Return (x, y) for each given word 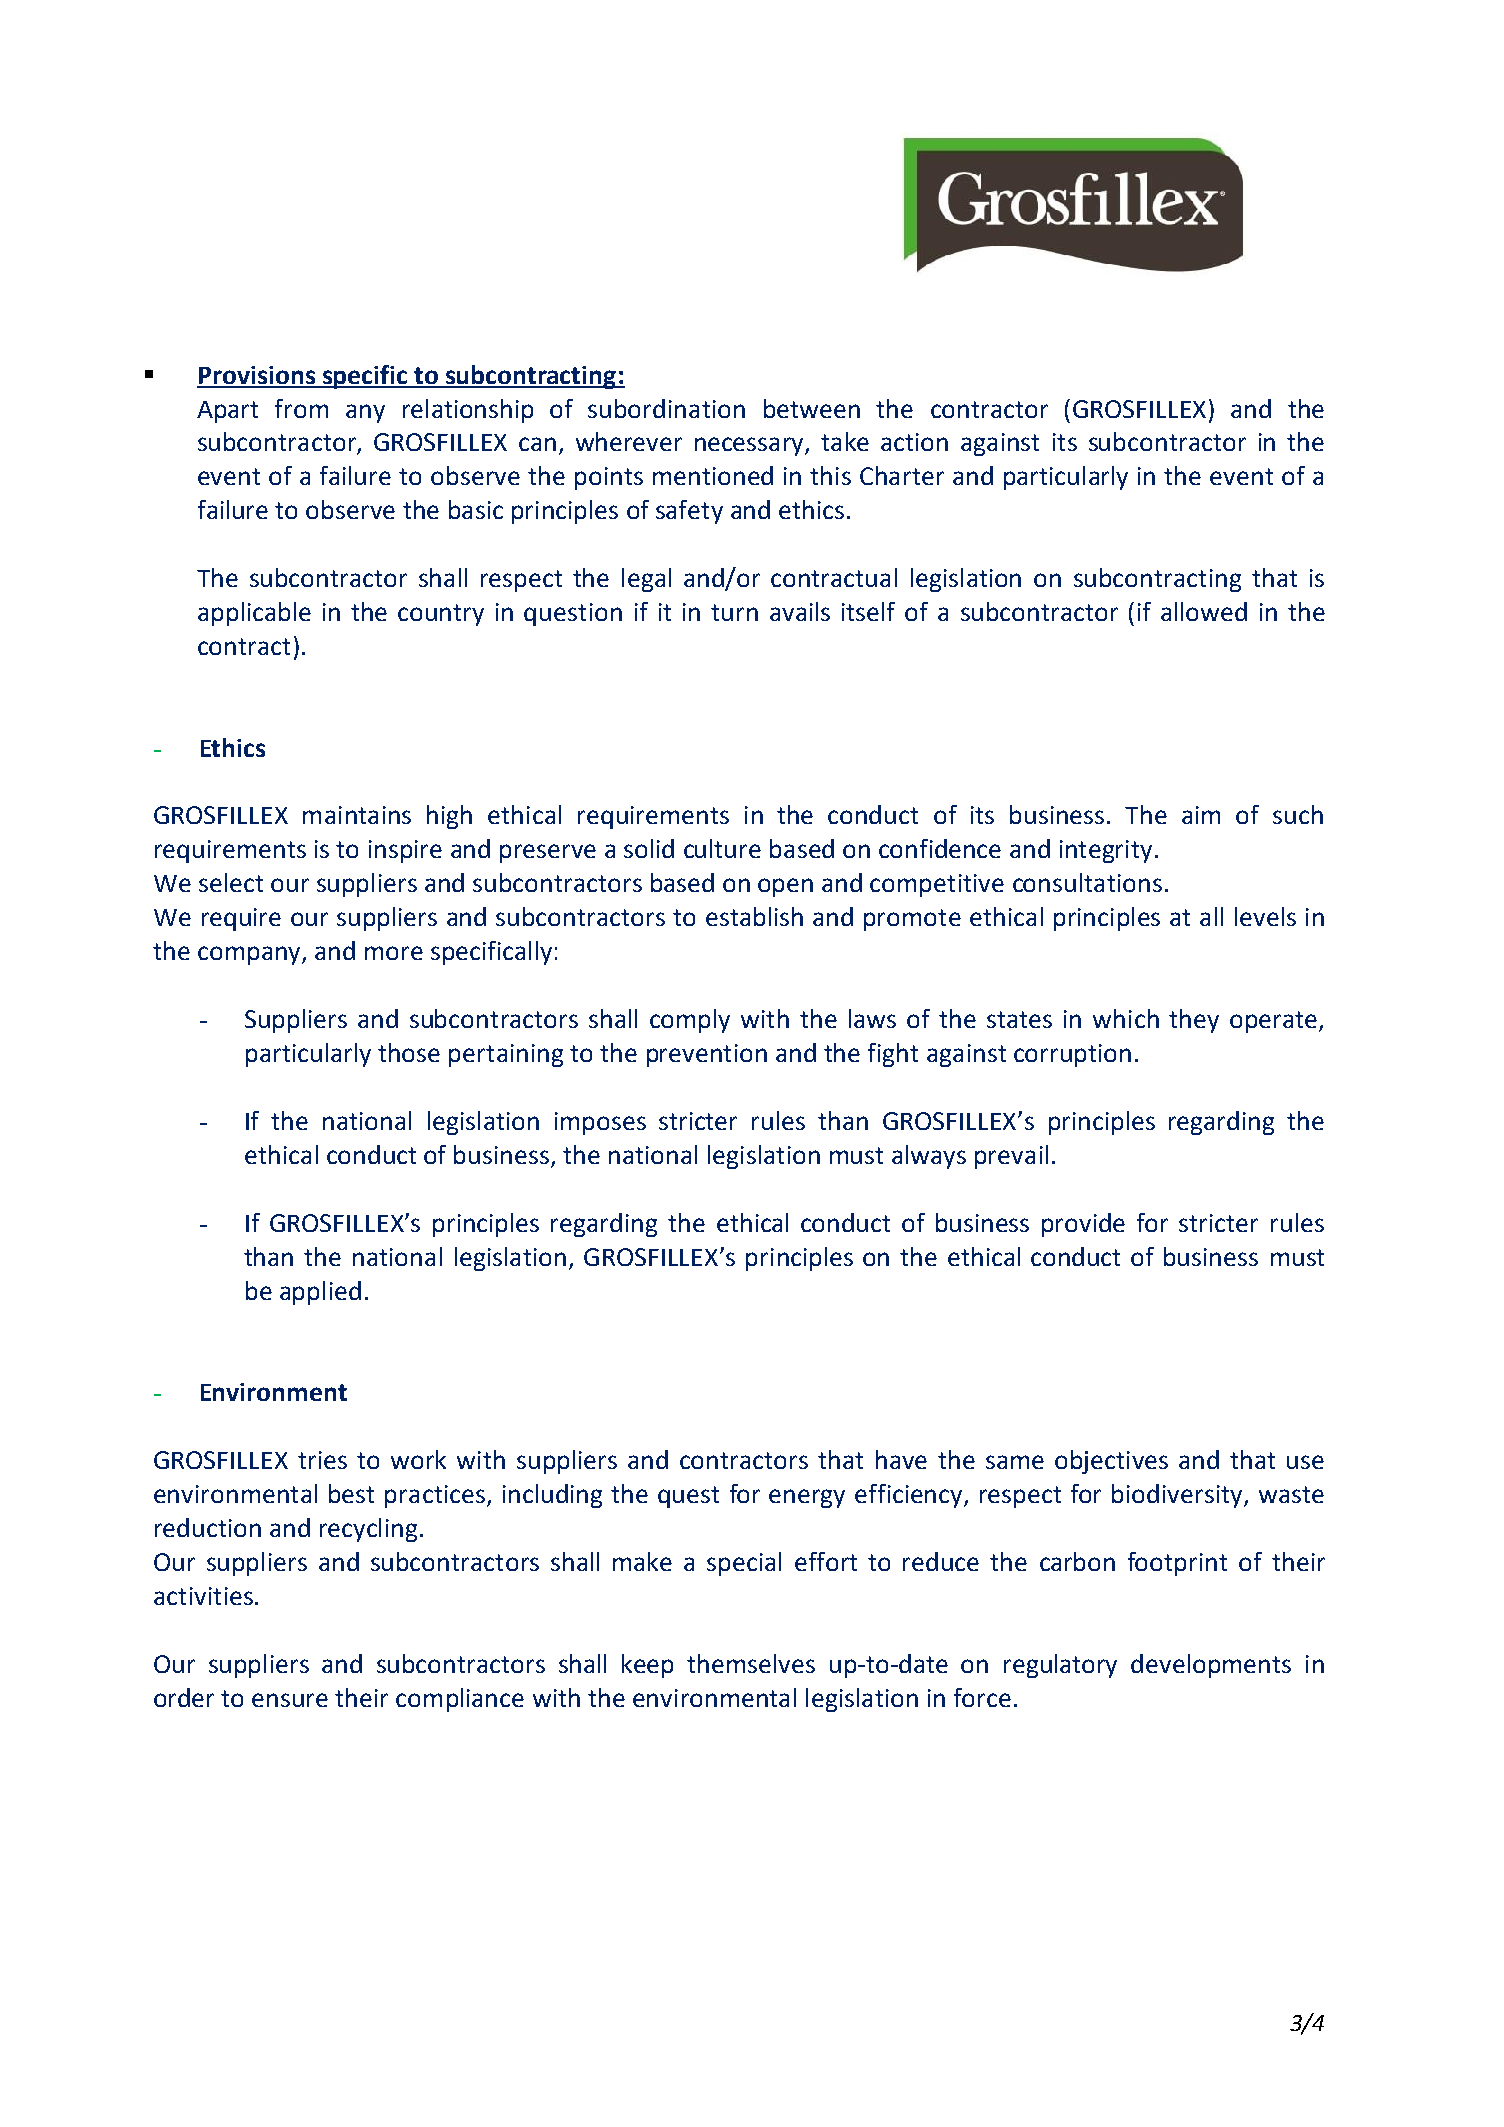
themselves (751, 1663)
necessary (750, 446)
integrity (1106, 851)
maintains (357, 815)
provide (1083, 1225)
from (301, 408)
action (914, 442)
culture (722, 848)
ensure (290, 1700)
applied (320, 1293)
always (929, 1157)
